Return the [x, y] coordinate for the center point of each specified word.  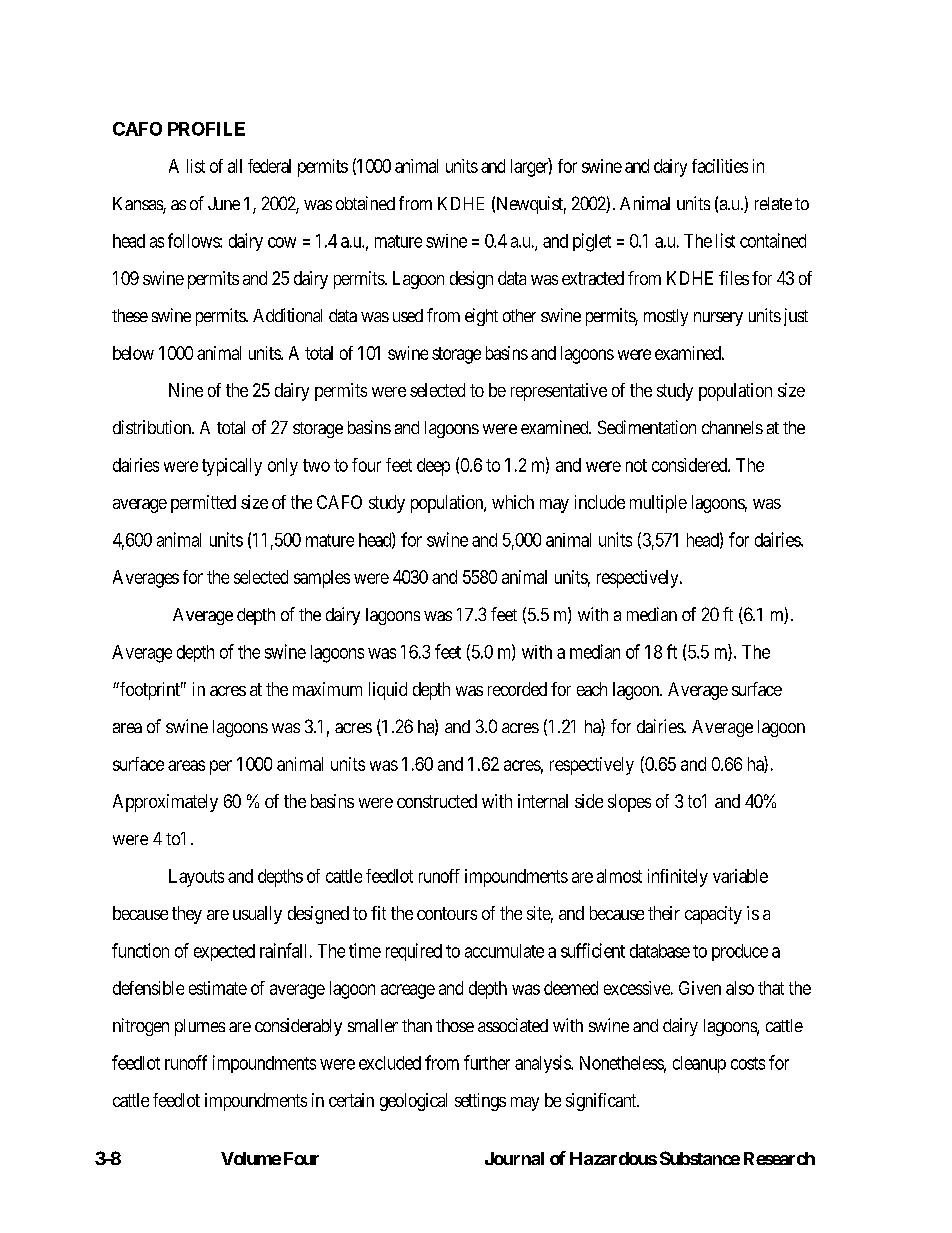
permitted [203, 504]
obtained [365, 203]
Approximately [165, 803]
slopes [629, 803]
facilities [720, 166]
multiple [658, 504]
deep [433, 467]
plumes [200, 1027]
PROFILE [206, 129]
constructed [437, 801]
